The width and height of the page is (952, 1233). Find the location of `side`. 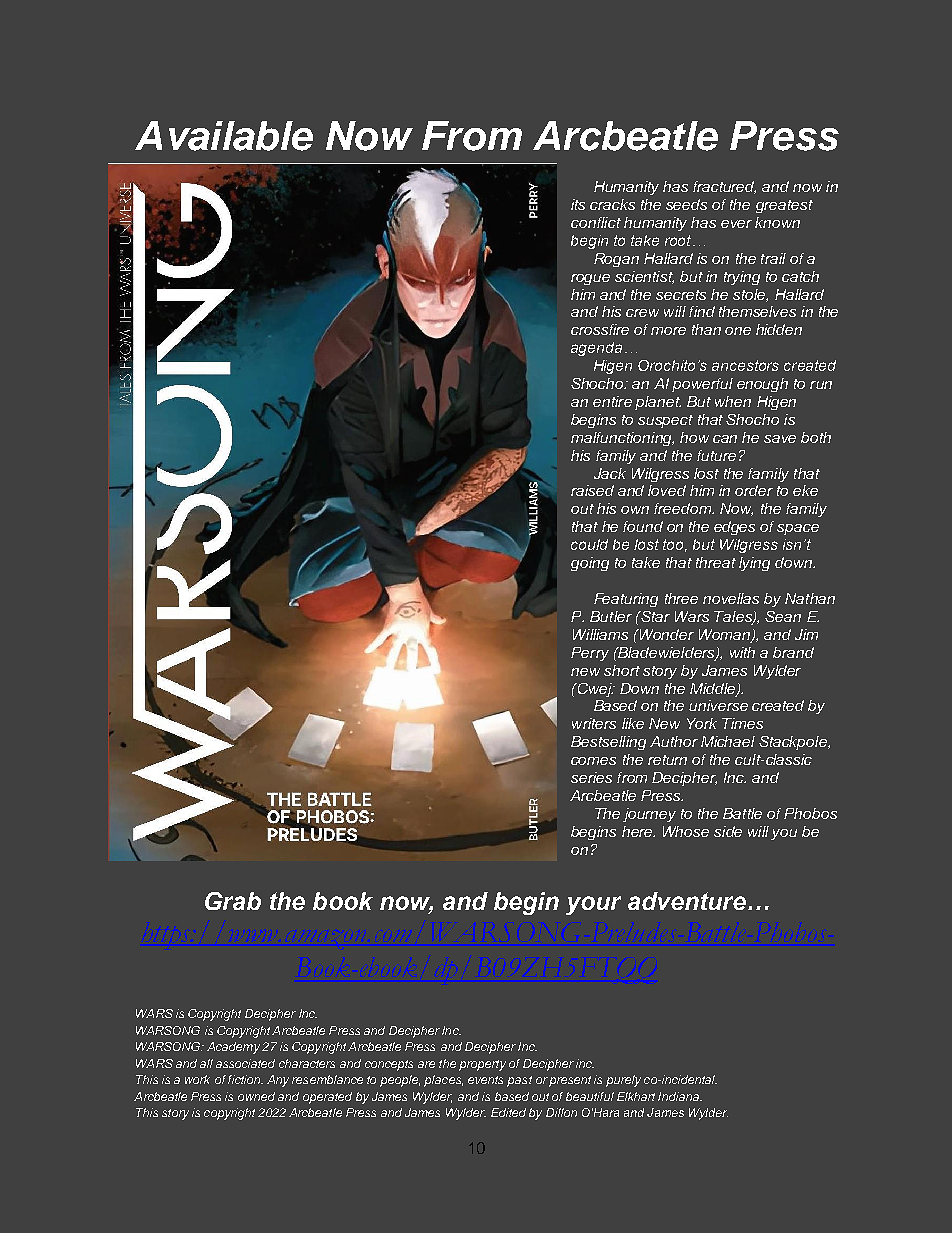

side is located at coordinates (728, 831).
